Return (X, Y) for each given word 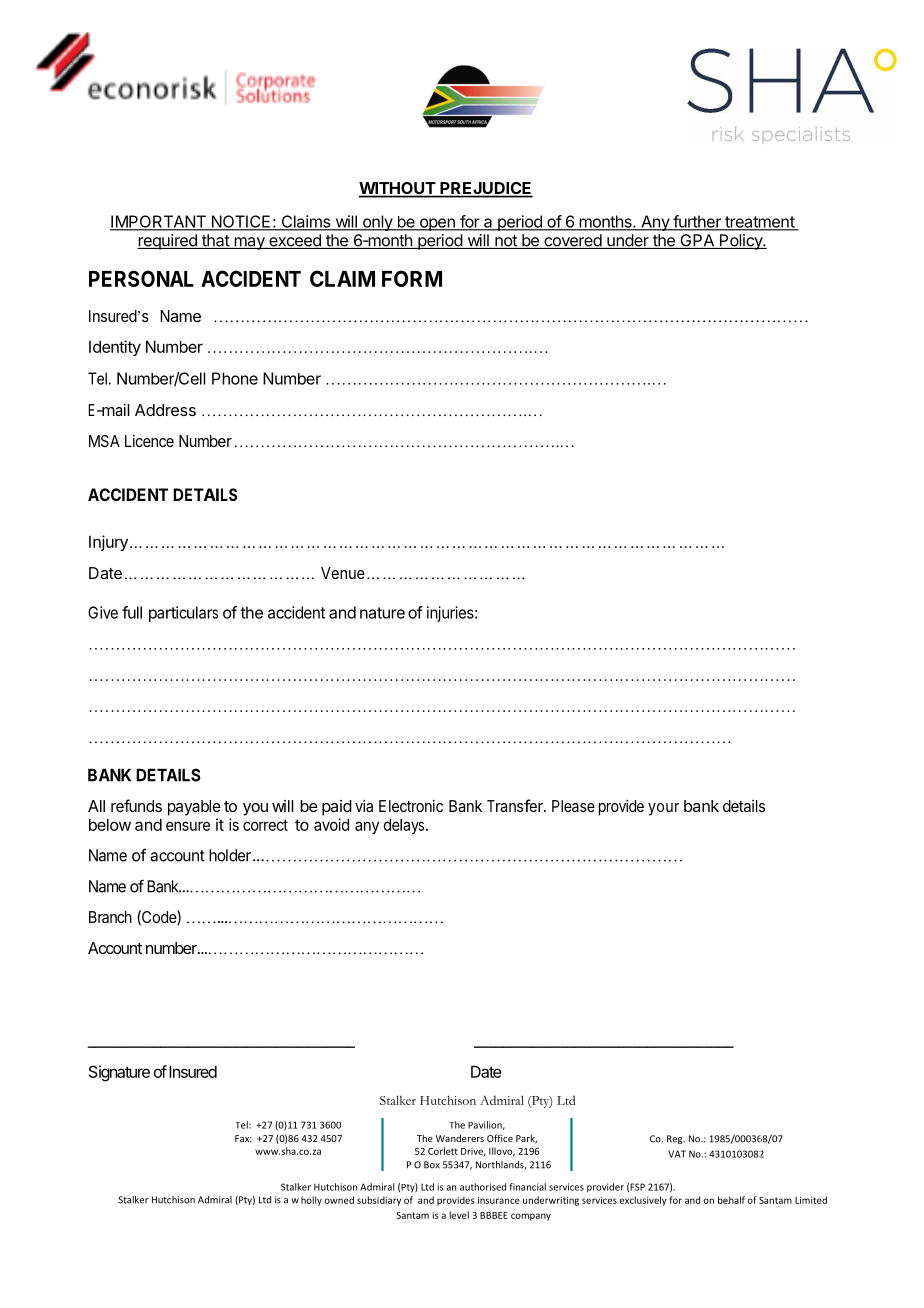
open (437, 224)
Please (573, 806)
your (663, 809)
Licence (149, 441)
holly (311, 1201)
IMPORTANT (159, 222)
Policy (740, 242)
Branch (110, 917)
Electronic (411, 806)
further (697, 222)
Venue (343, 573)
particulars (183, 614)
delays (403, 826)
